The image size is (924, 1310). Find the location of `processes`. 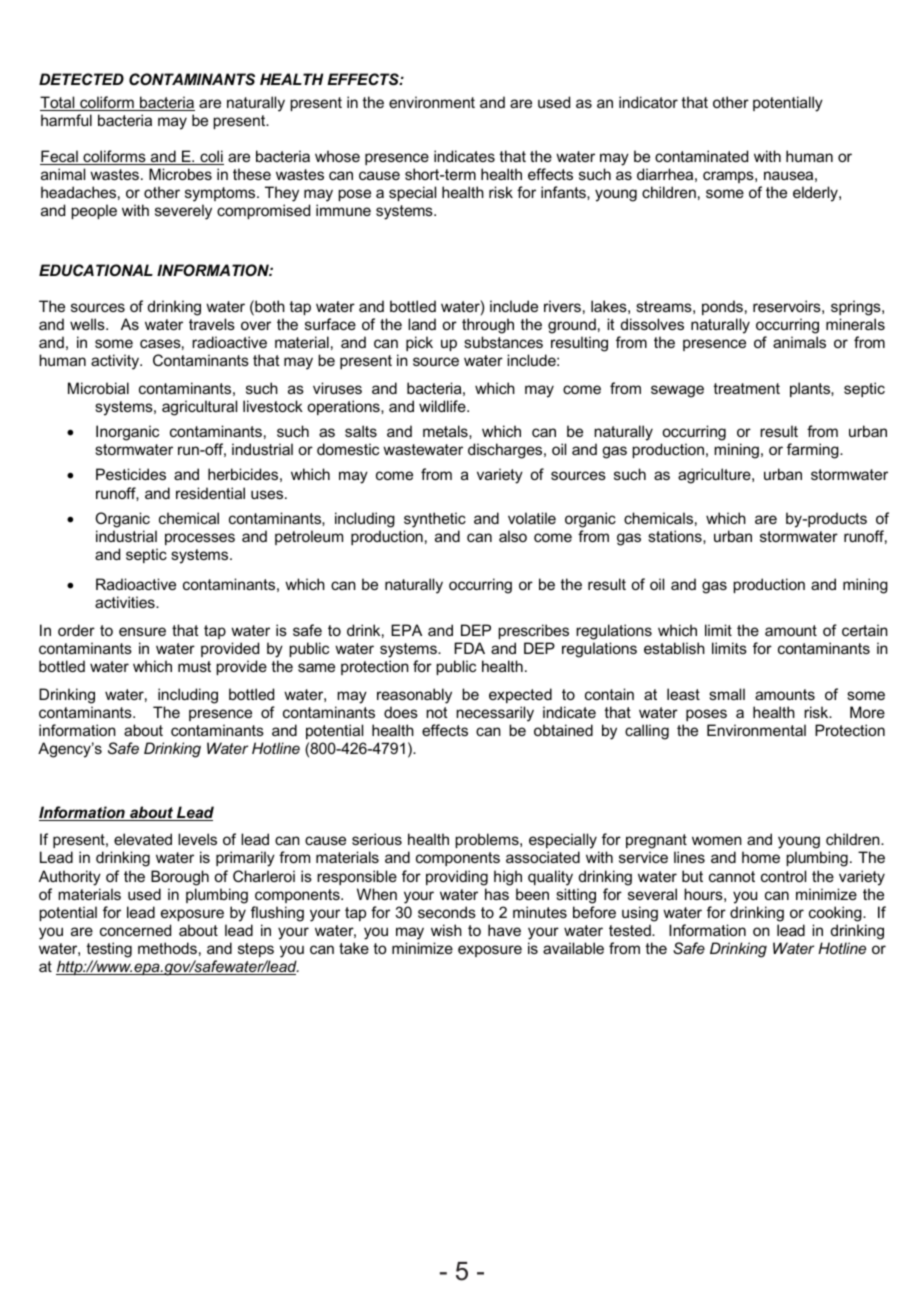

processes is located at coordinates (200, 539).
